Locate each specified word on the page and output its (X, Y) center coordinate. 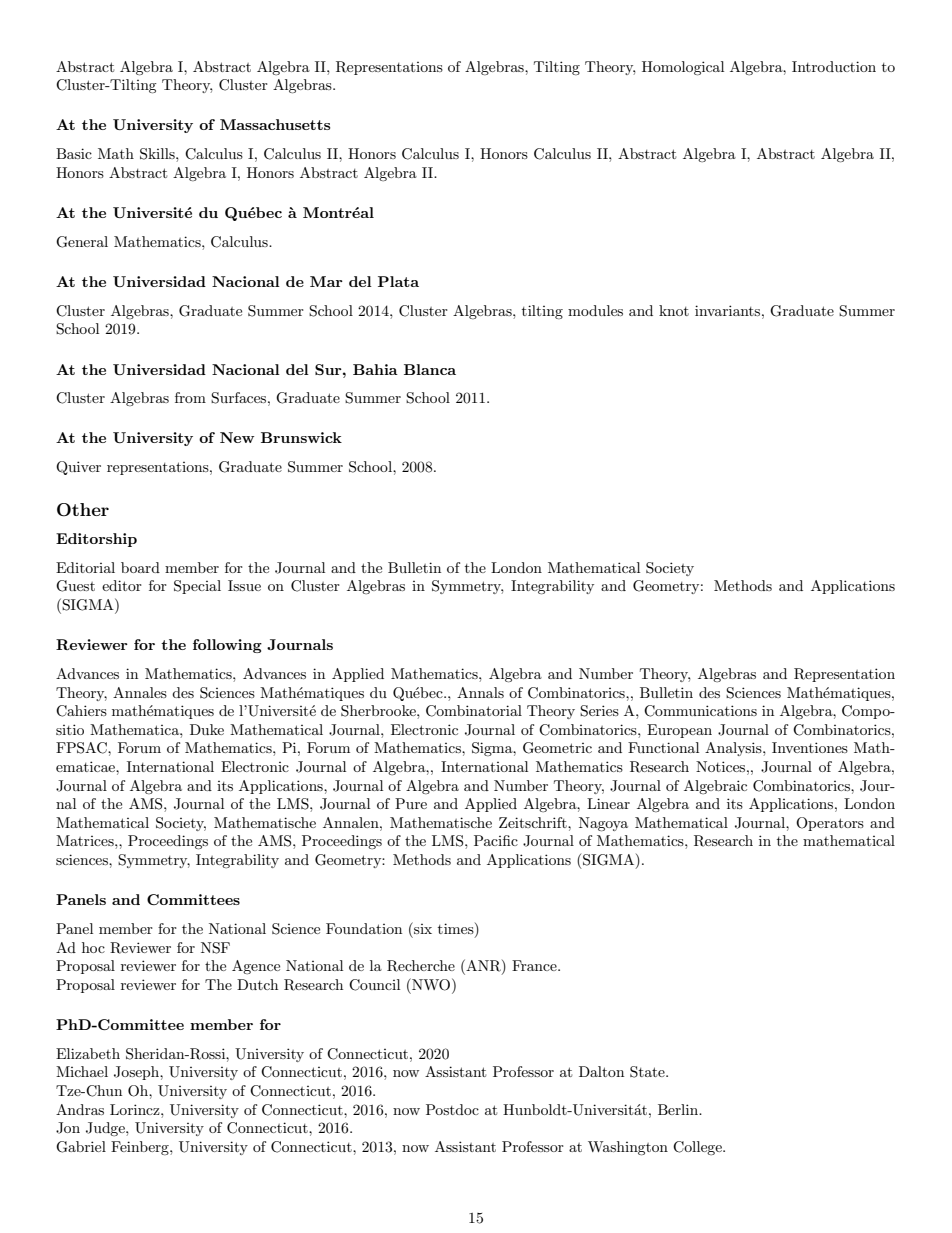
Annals (480, 692)
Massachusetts (275, 124)
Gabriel (81, 1147)
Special (197, 587)
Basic (74, 153)
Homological (683, 68)
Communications (700, 711)
